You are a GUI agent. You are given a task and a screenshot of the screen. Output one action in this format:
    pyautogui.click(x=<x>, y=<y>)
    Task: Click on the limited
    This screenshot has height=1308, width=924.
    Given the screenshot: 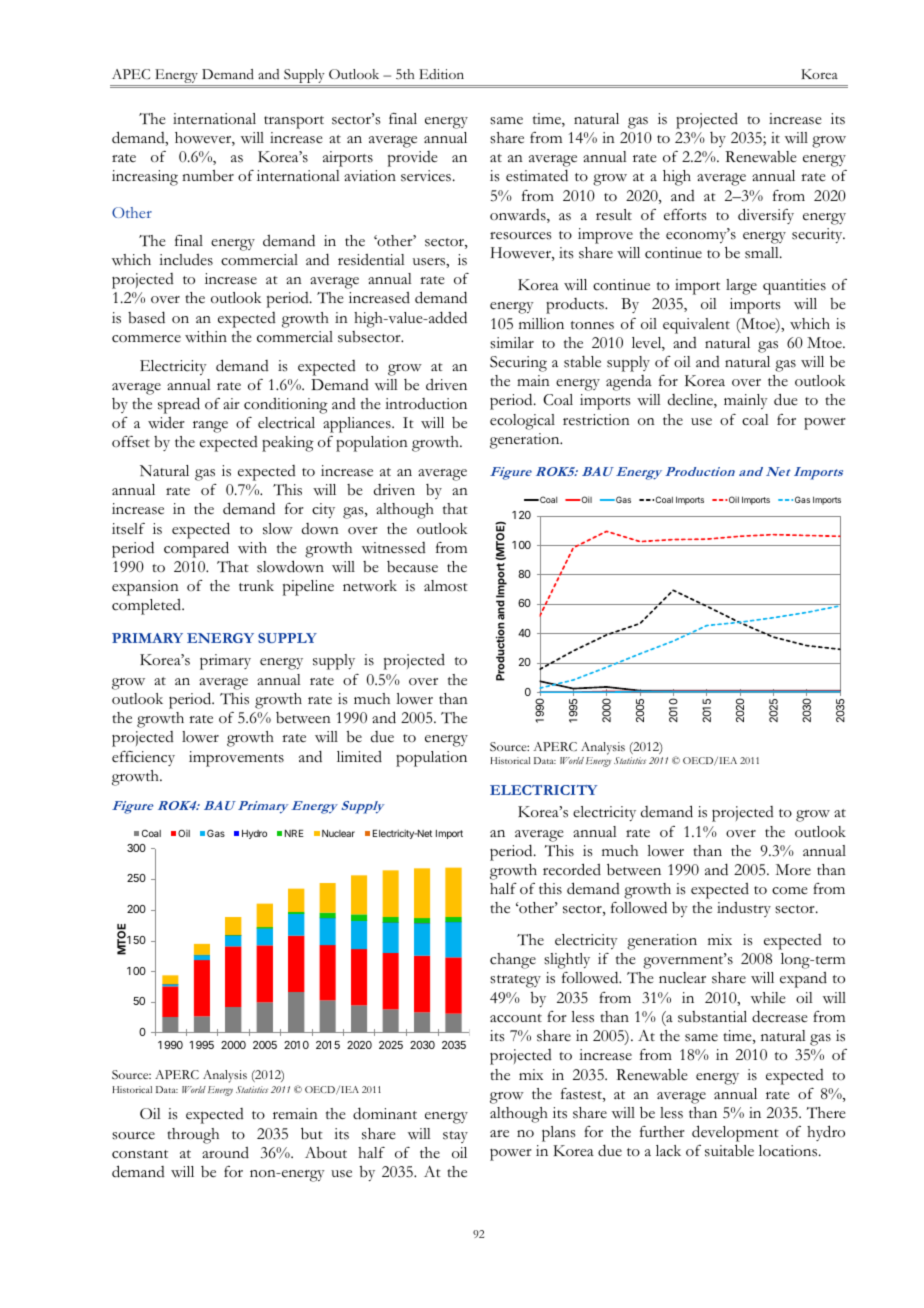 What is the action you would take?
    pyautogui.click(x=359, y=757)
